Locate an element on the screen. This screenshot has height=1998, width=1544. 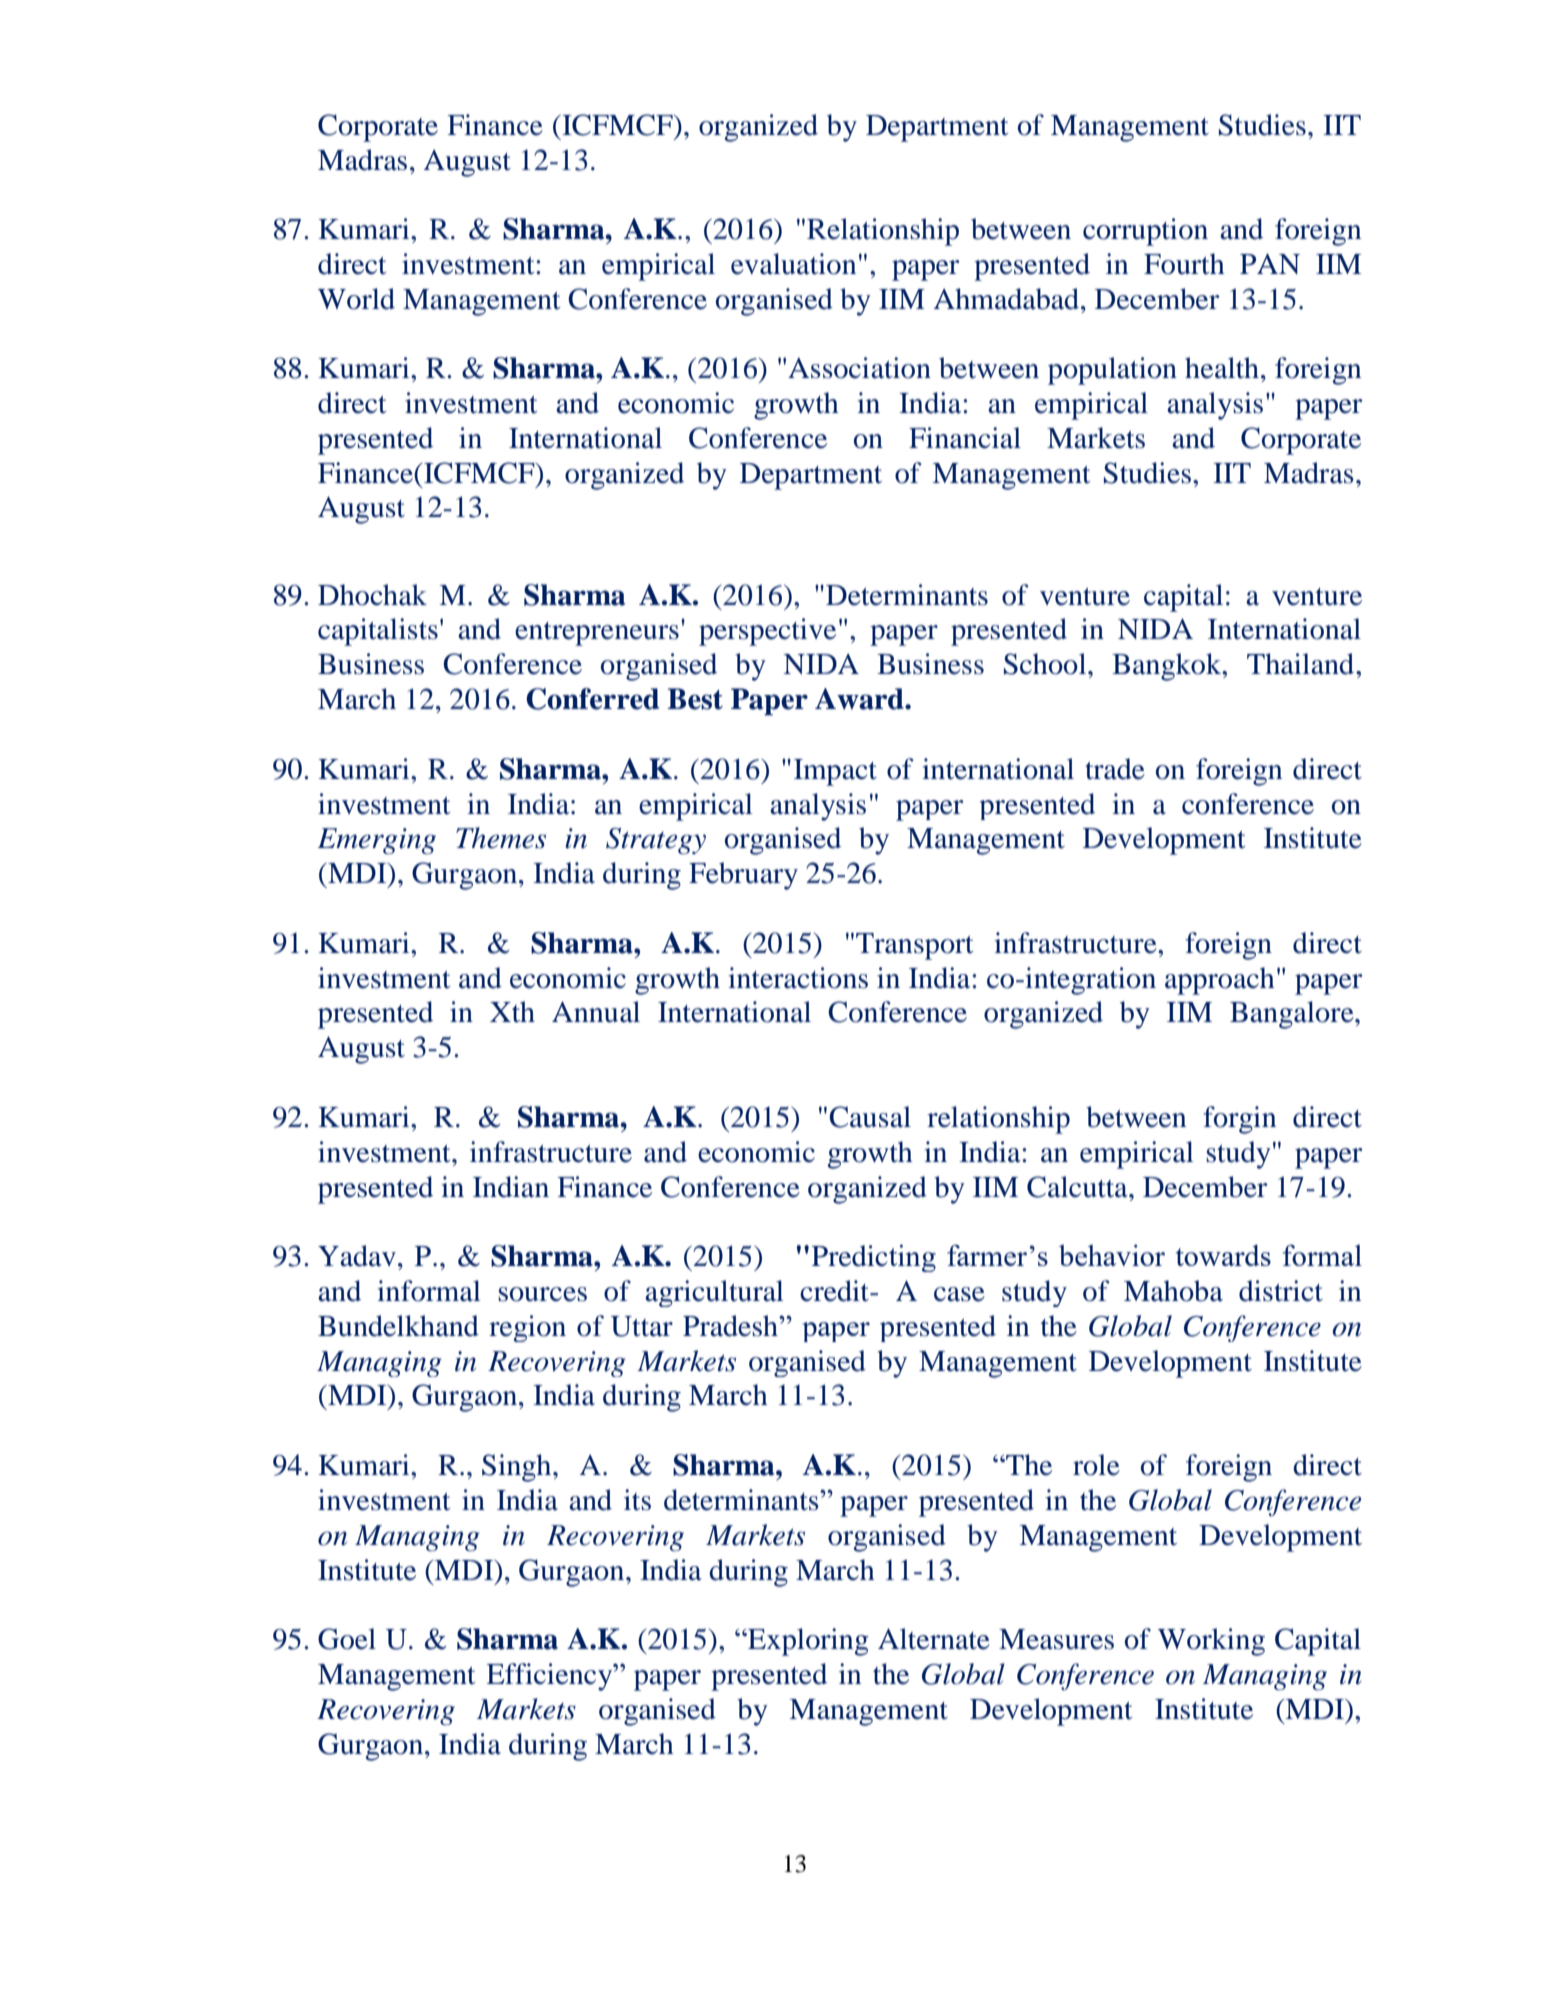
Exploring is located at coordinates (807, 1642).
